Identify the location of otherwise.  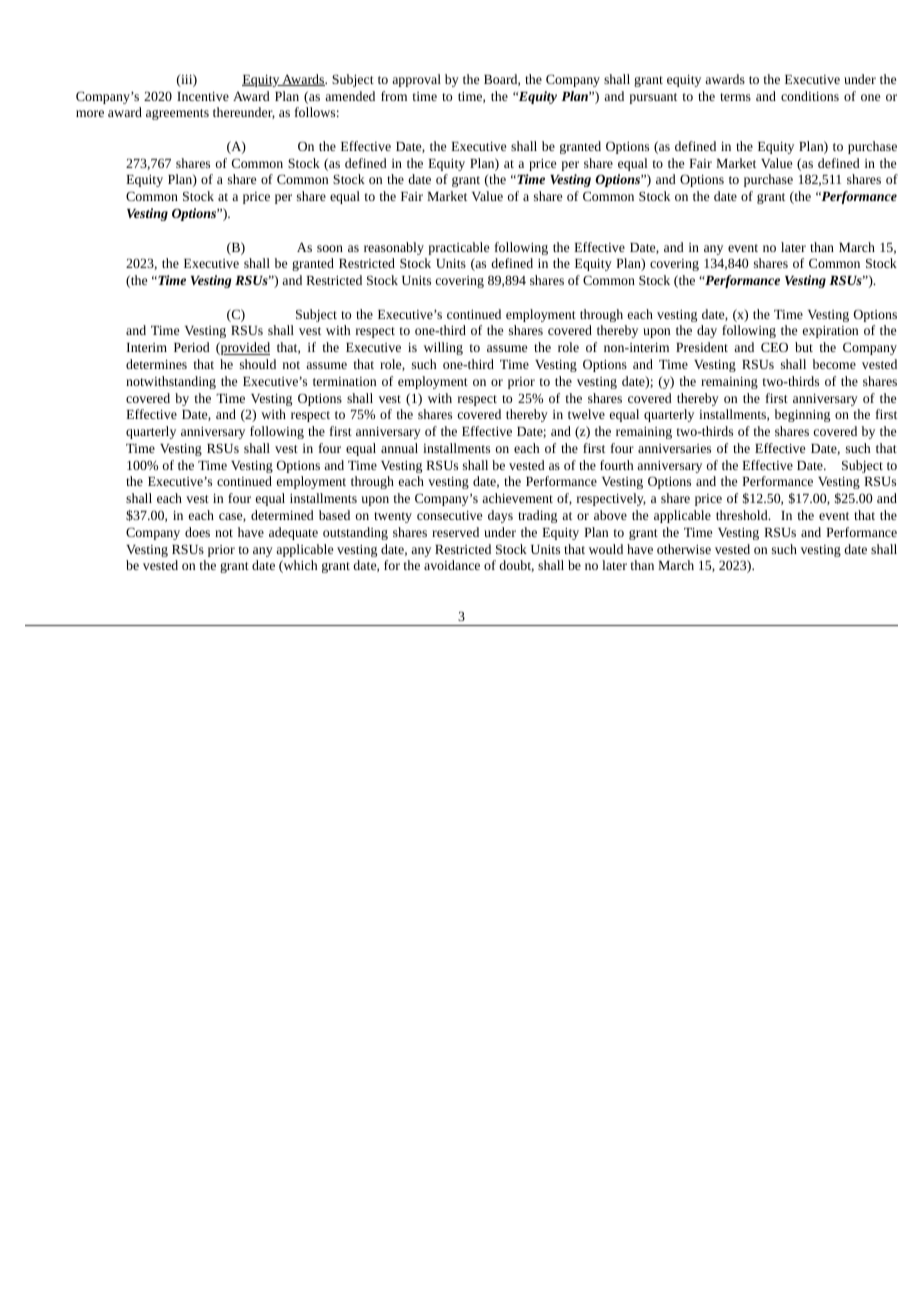
(684, 549).
